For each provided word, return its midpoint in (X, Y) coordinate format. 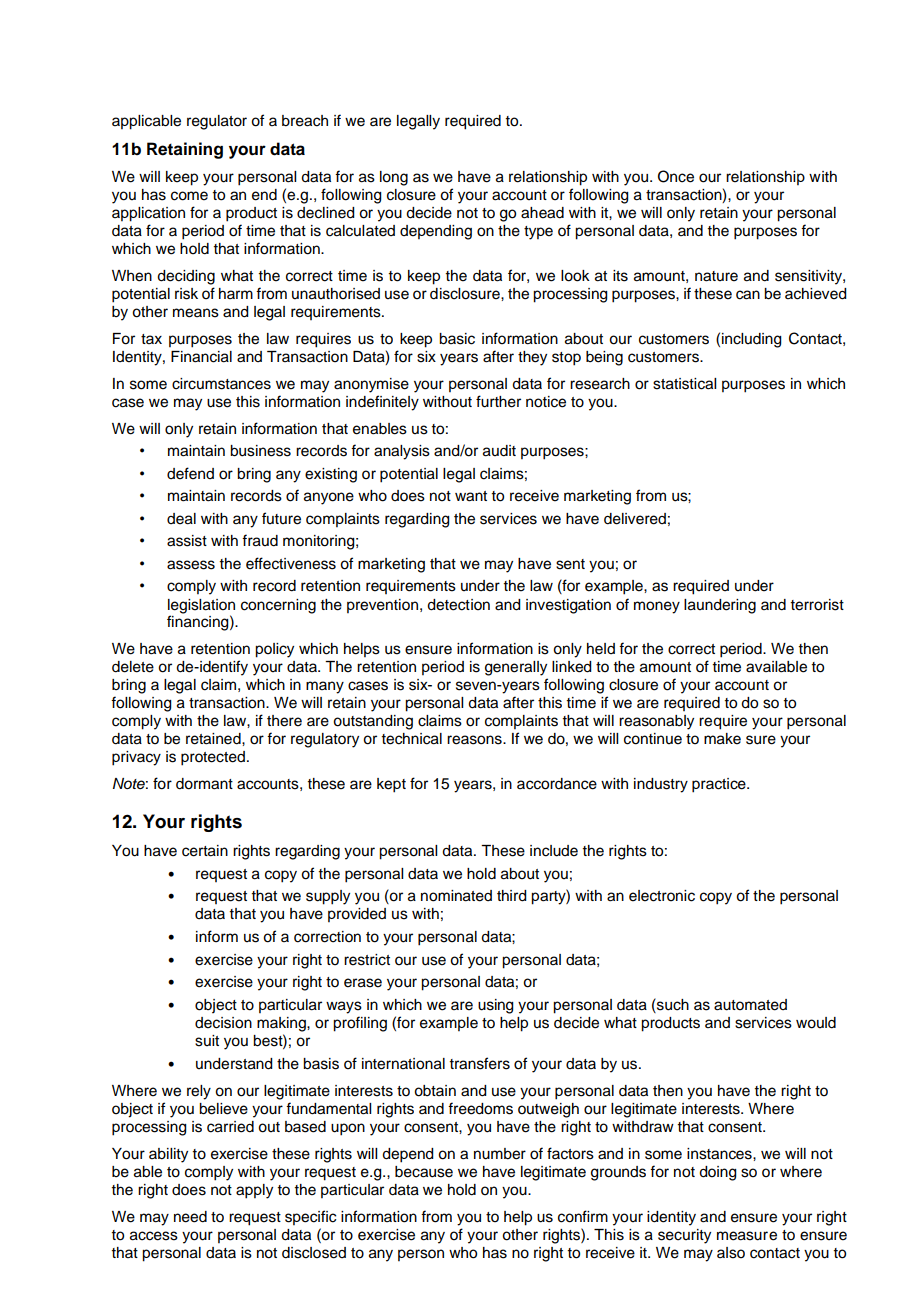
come (189, 196)
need (190, 1217)
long (394, 178)
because (424, 1172)
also (731, 1253)
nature (716, 276)
